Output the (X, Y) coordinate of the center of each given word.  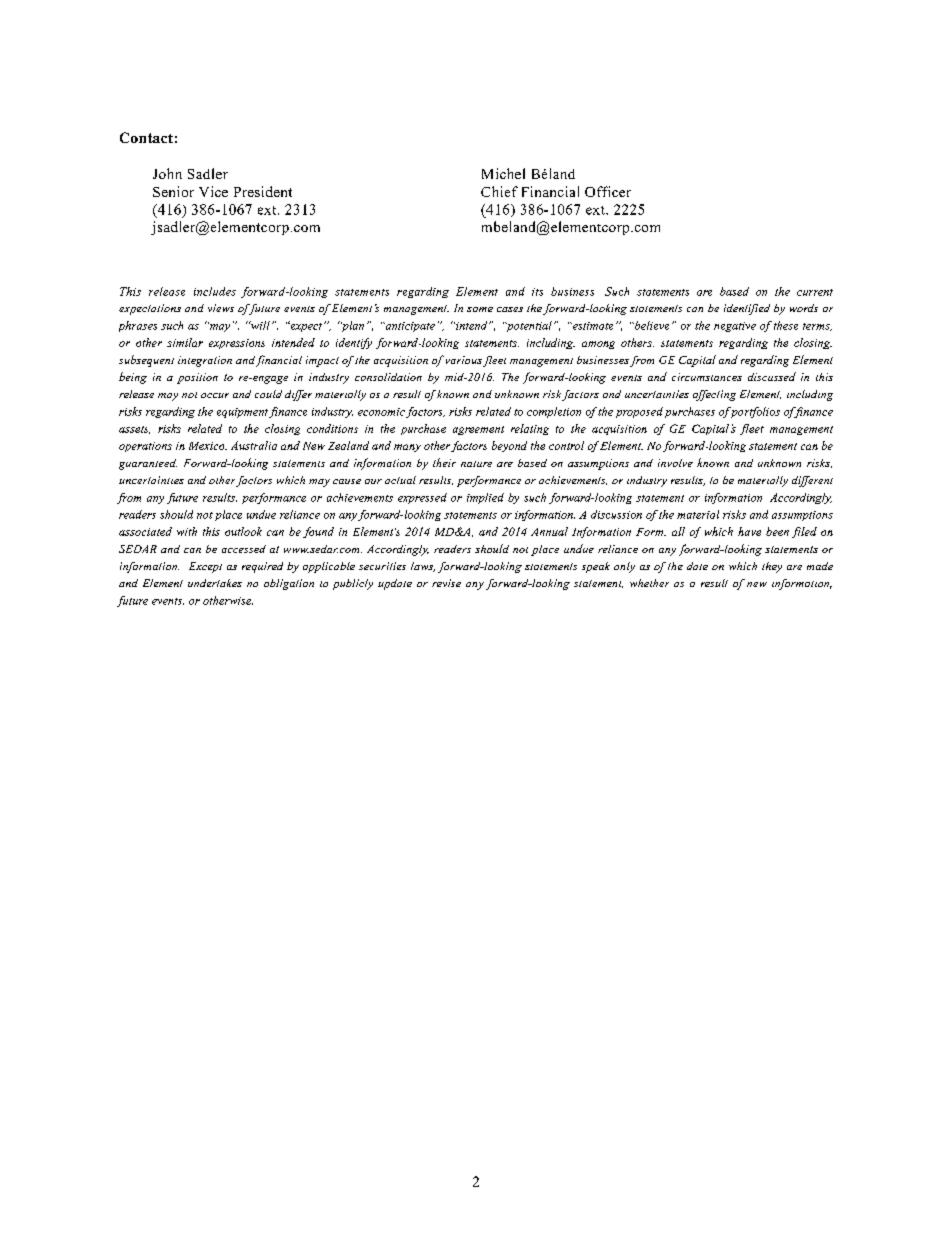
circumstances (707, 377)
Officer (608, 191)
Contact (146, 137)
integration (205, 361)
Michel (503, 173)
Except (205, 567)
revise (446, 583)
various (464, 360)
